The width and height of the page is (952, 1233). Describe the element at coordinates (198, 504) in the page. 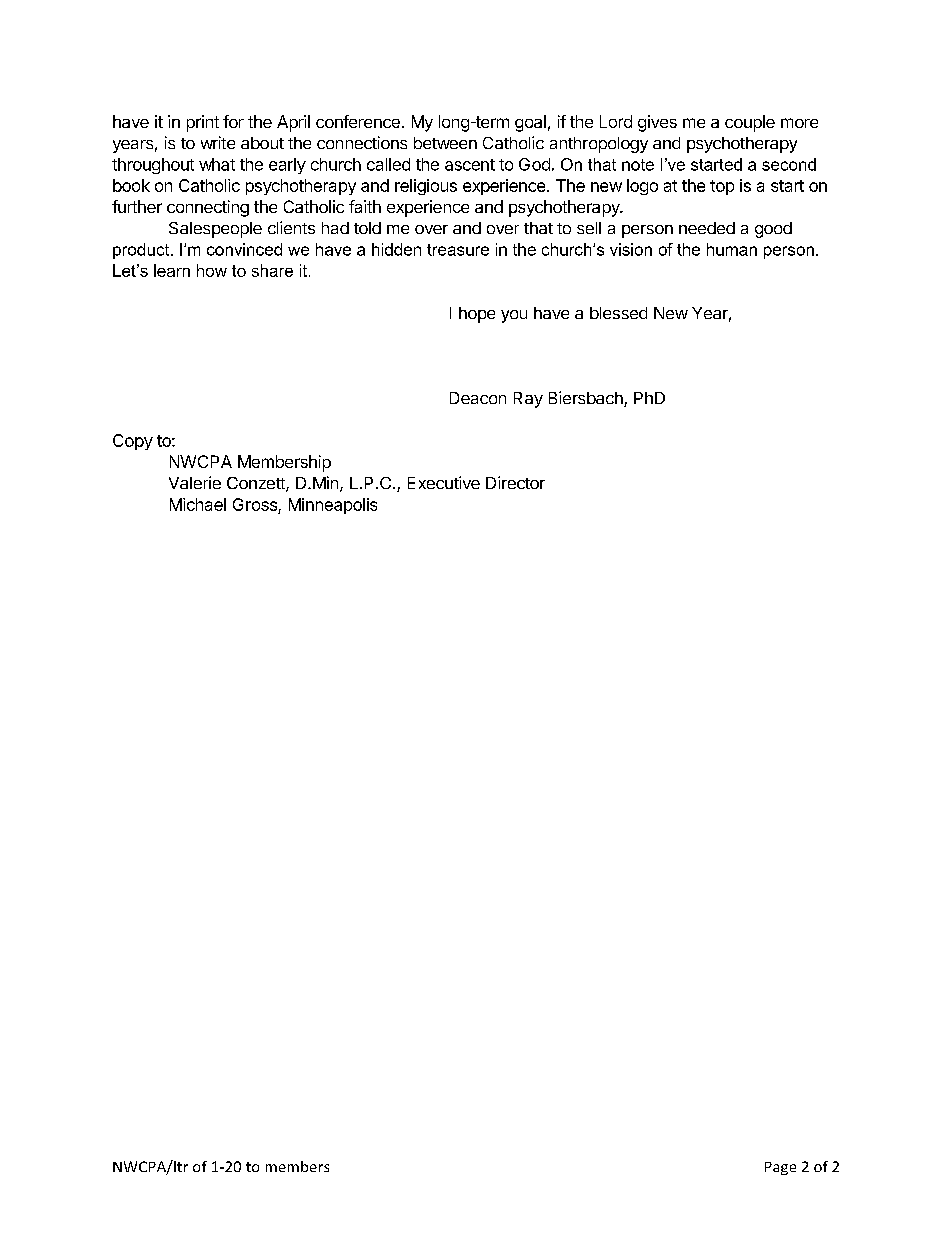

I see `Michael` at that location.
